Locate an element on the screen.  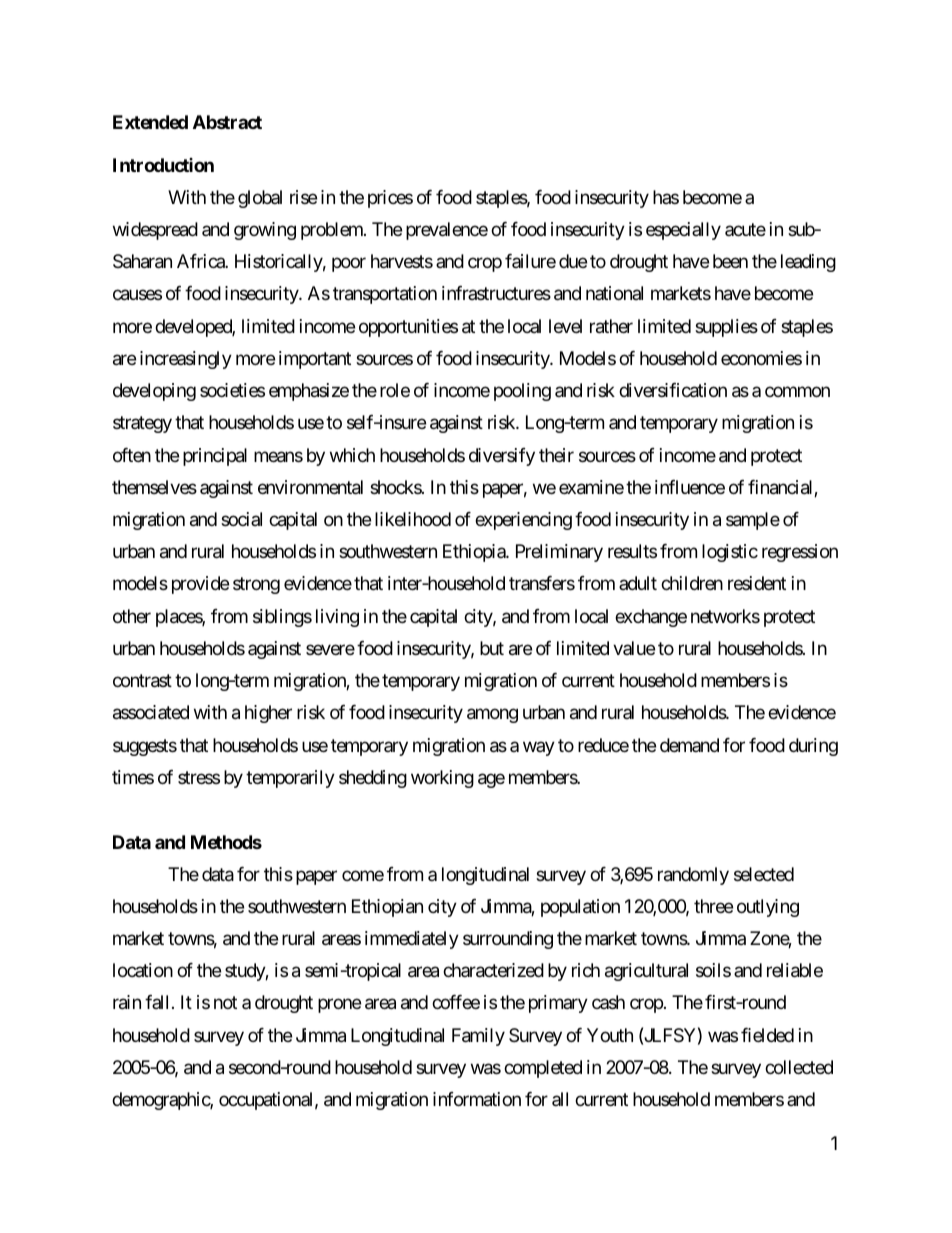
associated is located at coordinates (151, 712).
